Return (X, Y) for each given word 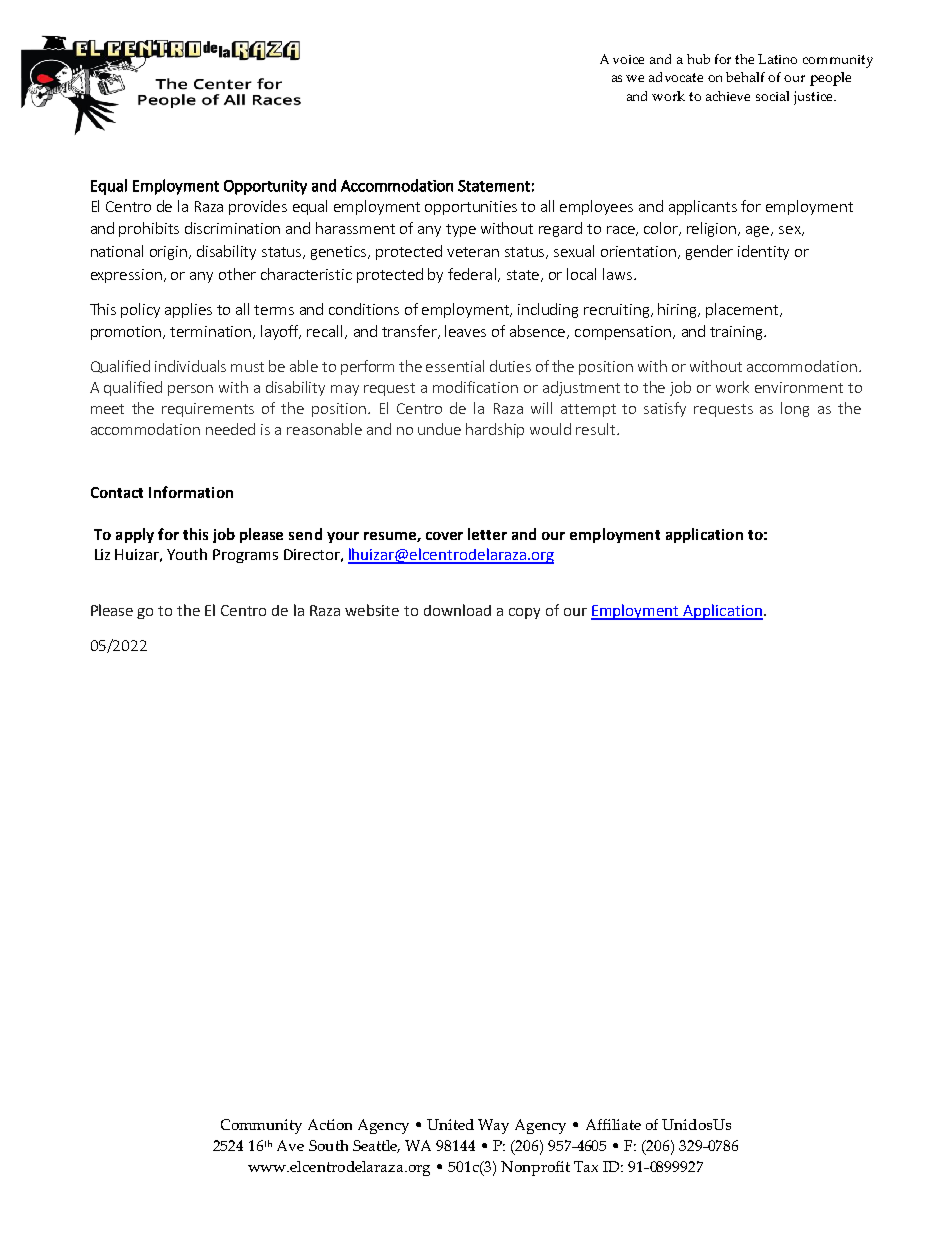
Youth (187, 554)
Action (330, 1124)
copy (524, 613)
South (328, 1145)
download (457, 610)
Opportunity (265, 187)
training (737, 333)
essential (455, 366)
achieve (728, 96)
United (450, 1124)
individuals (190, 366)
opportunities (471, 208)
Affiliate (613, 1124)
